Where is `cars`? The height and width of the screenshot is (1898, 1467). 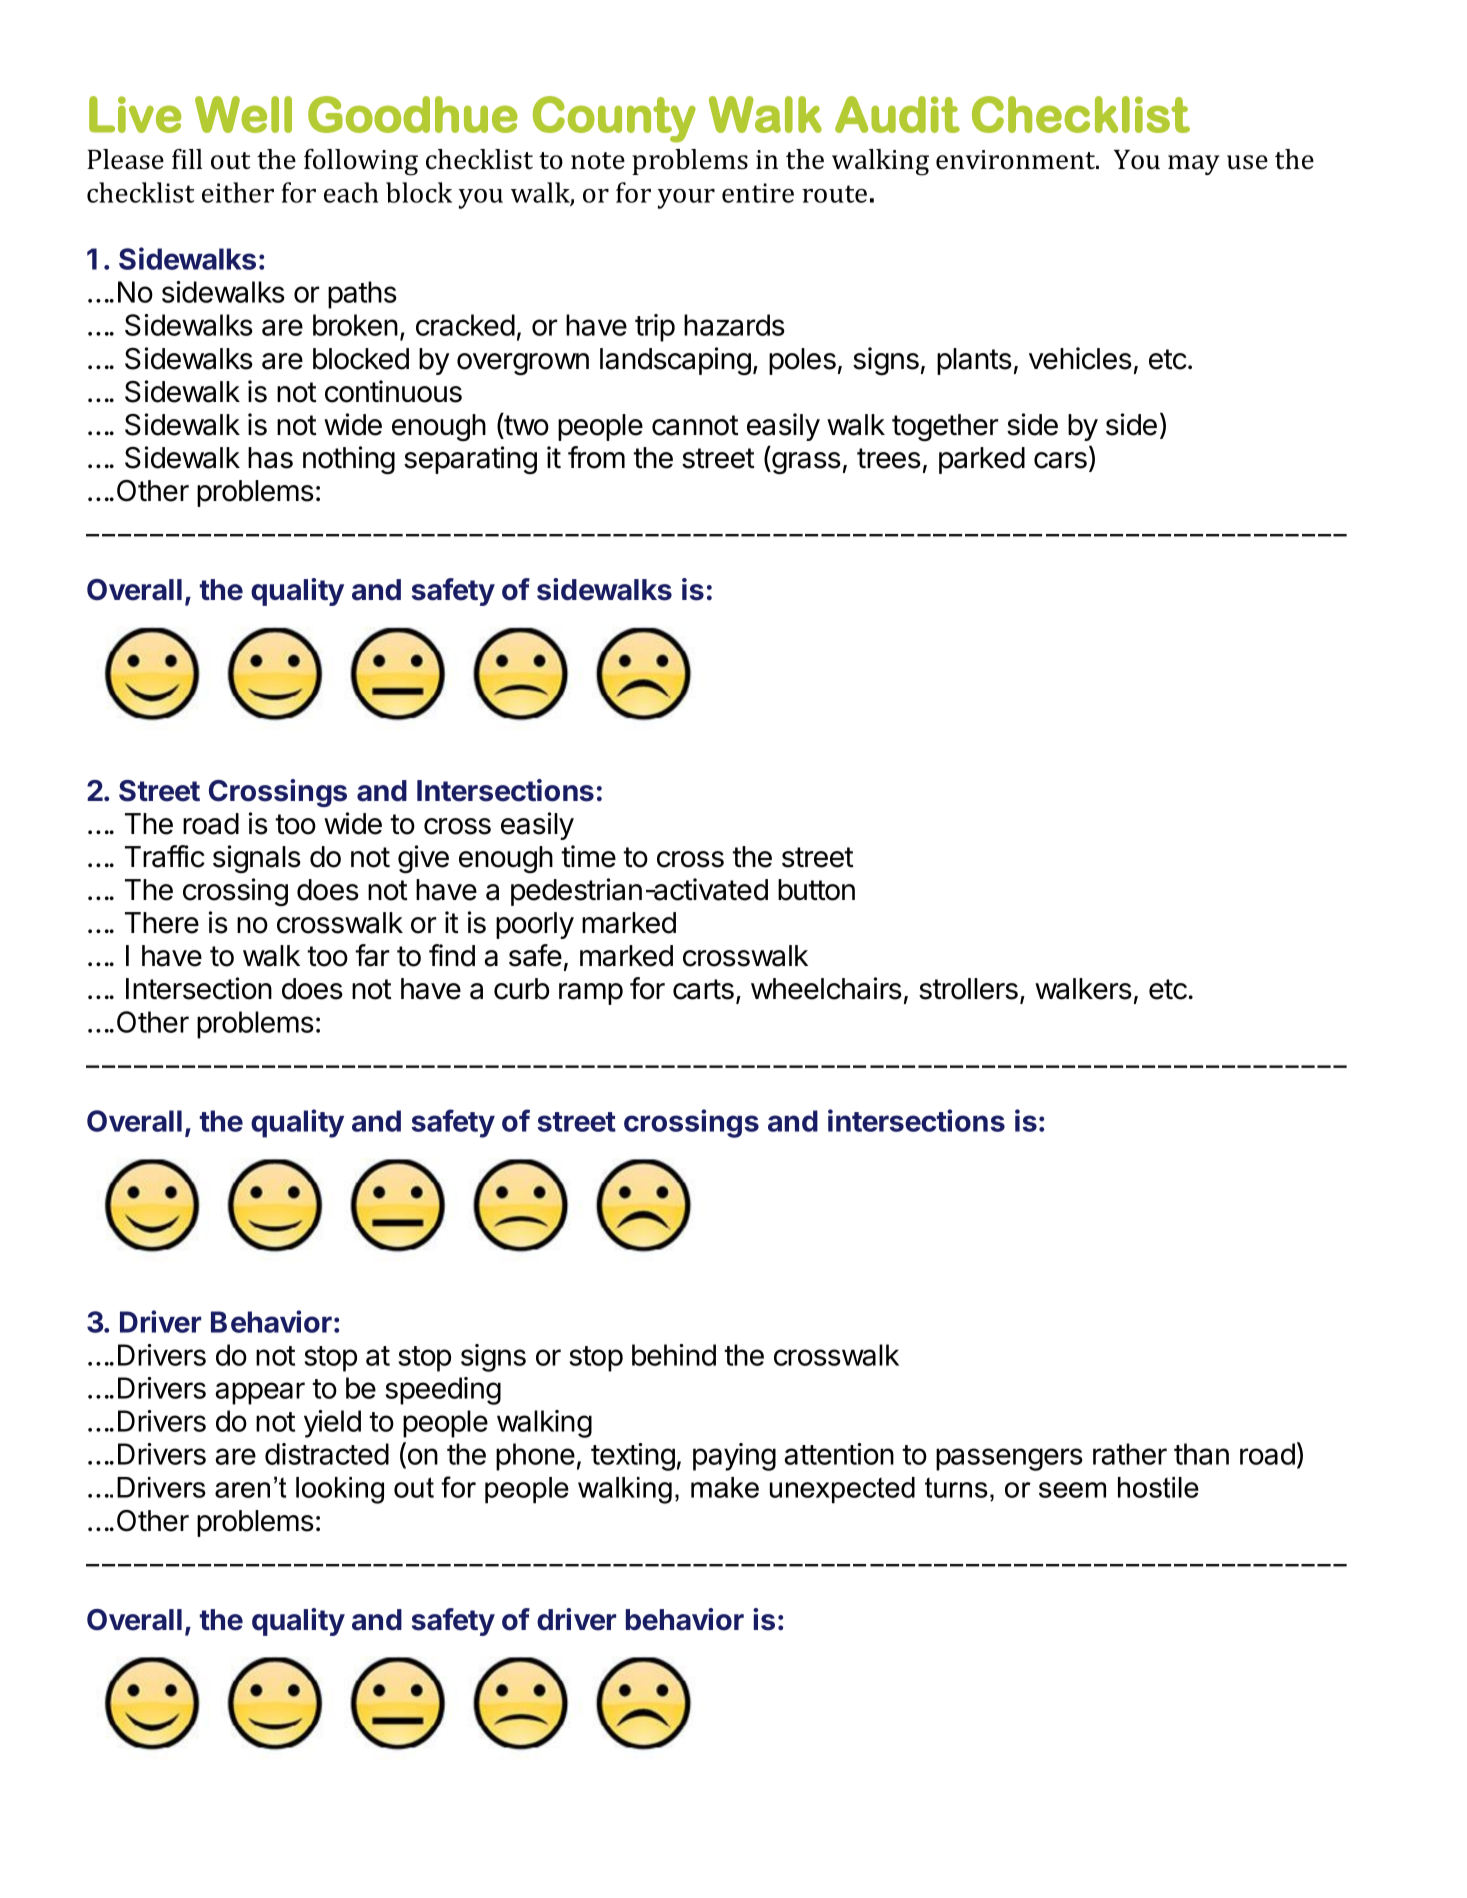
cars is located at coordinates (1060, 460).
